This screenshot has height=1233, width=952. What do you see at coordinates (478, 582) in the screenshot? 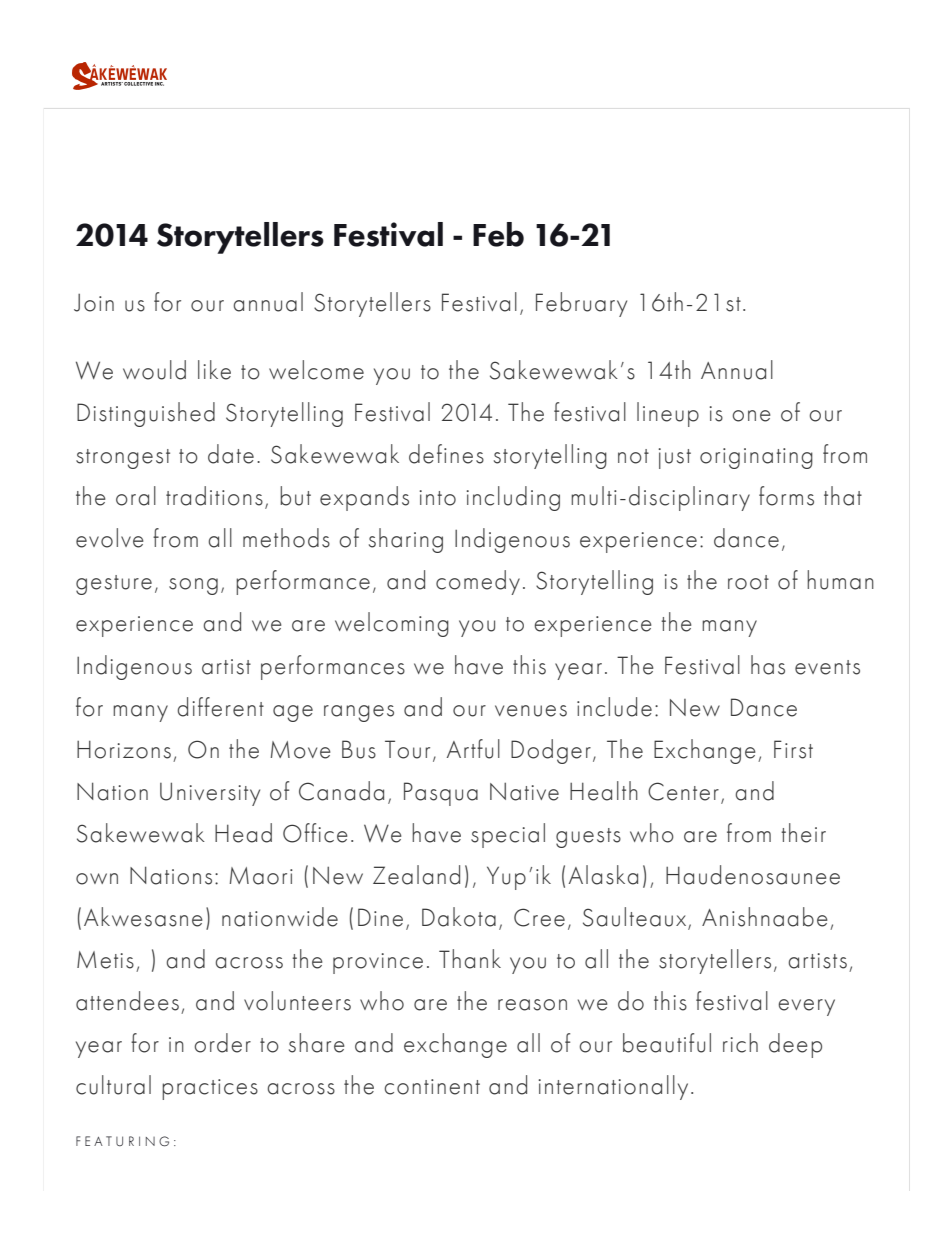
I see `comedy` at bounding box center [478, 582].
